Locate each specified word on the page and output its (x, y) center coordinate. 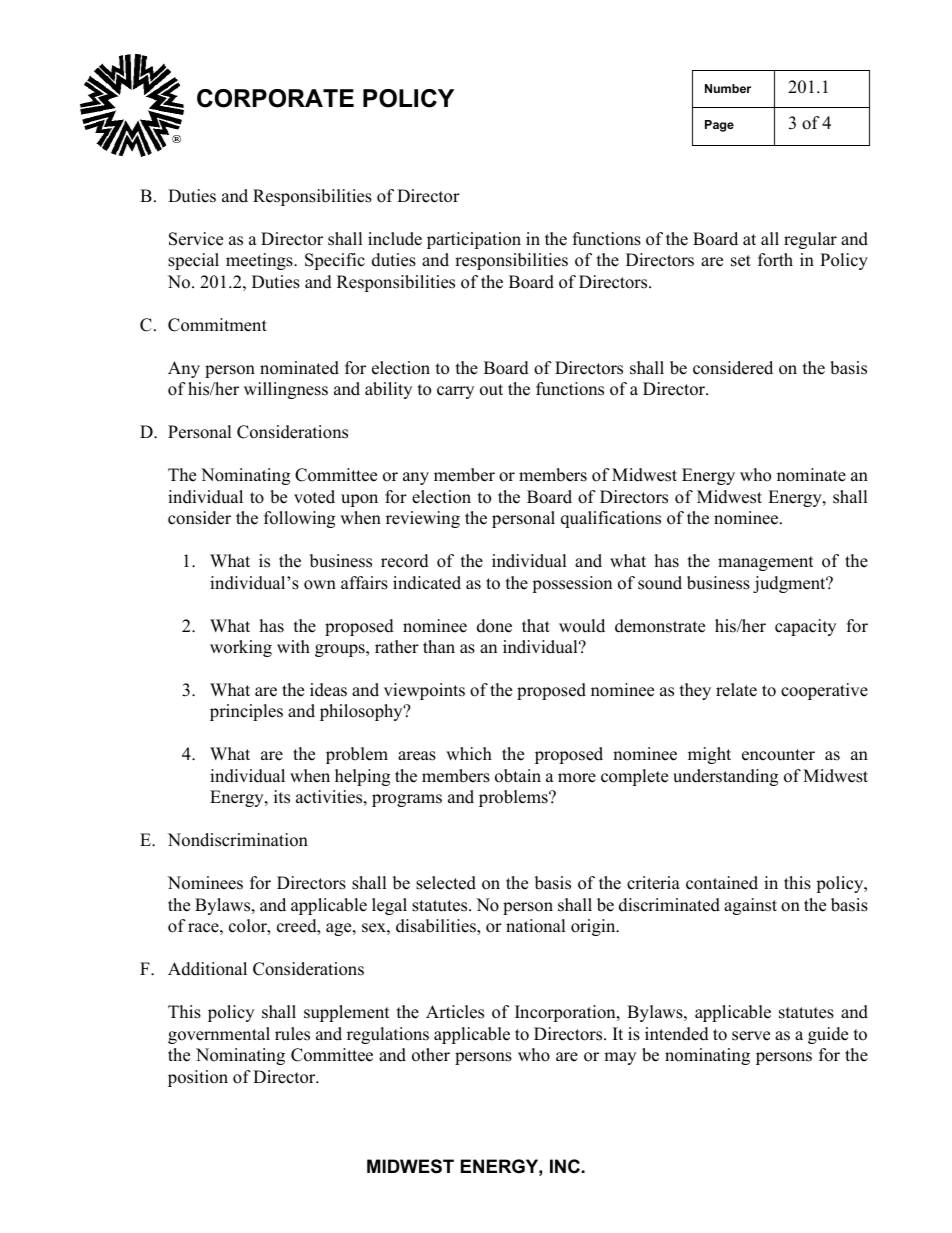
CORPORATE (275, 98)
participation (474, 240)
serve (751, 1036)
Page (719, 126)
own (320, 585)
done (494, 626)
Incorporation (566, 1013)
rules (292, 1034)
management (766, 563)
